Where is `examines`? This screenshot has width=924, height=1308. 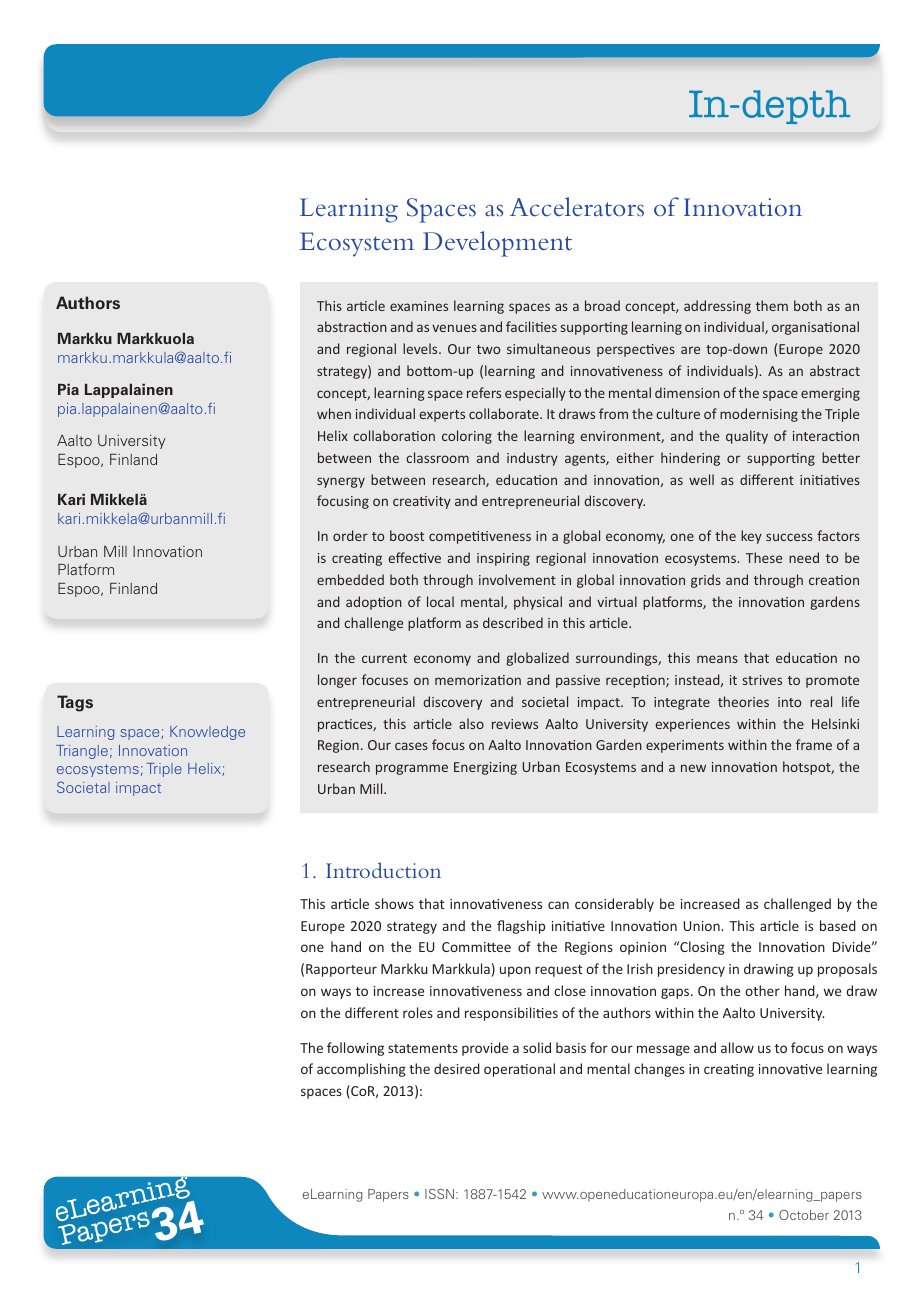 examines is located at coordinates (419, 306).
